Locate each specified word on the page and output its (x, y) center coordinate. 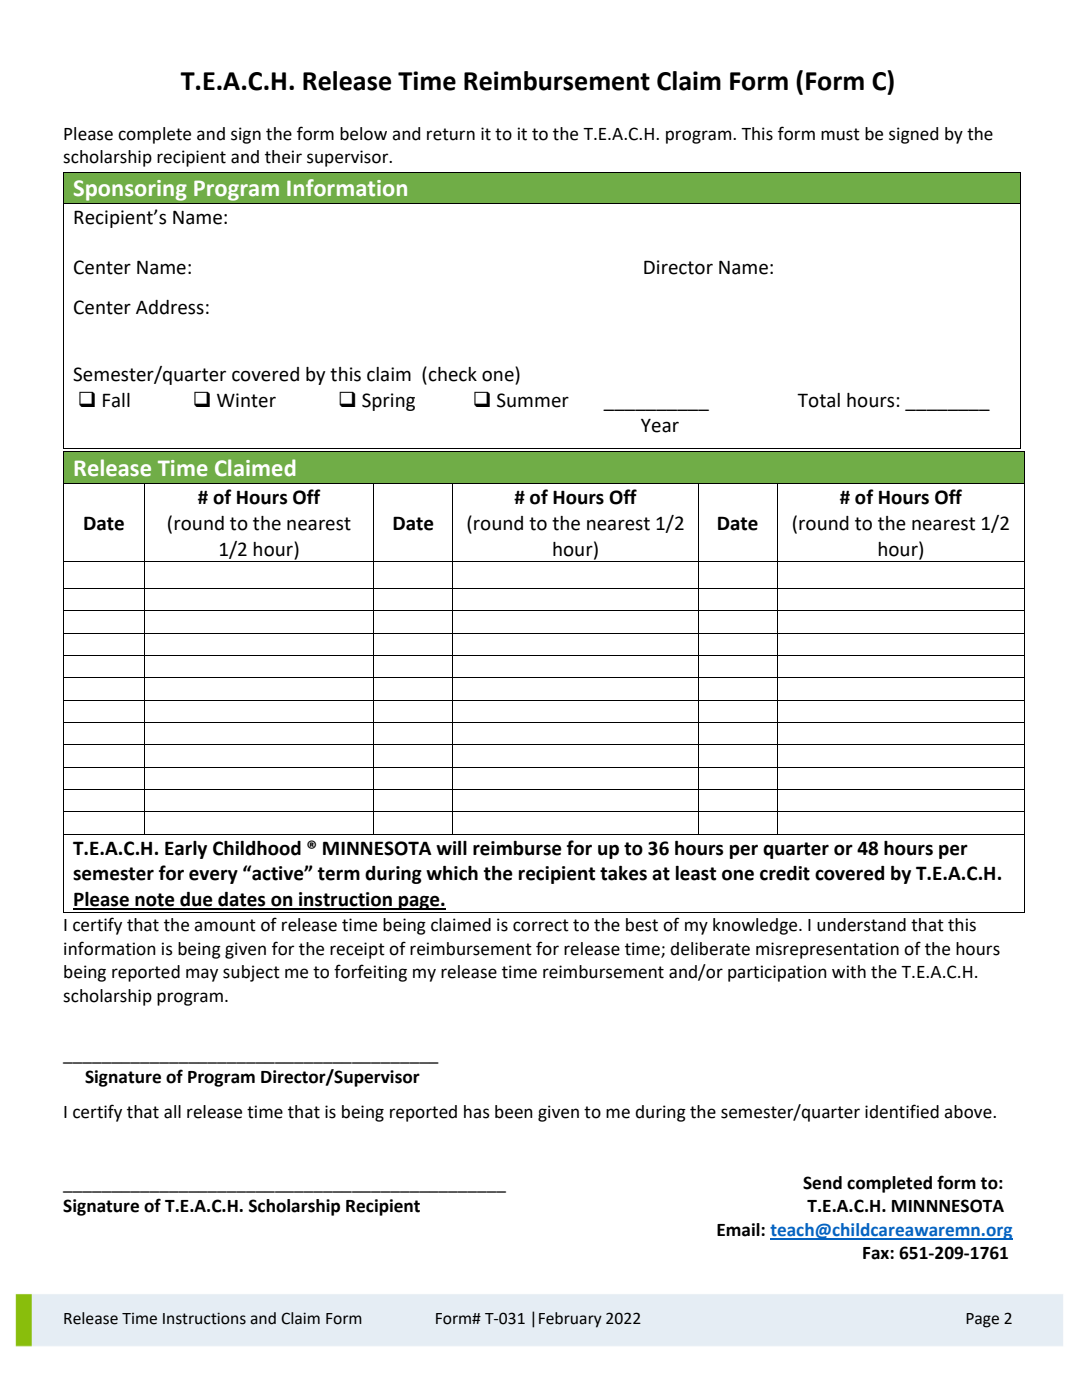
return (451, 134)
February (570, 1320)
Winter (246, 400)
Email (739, 1230)
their (283, 157)
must (840, 134)
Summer (533, 400)
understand (861, 925)
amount (225, 925)
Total (818, 400)
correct (541, 925)
